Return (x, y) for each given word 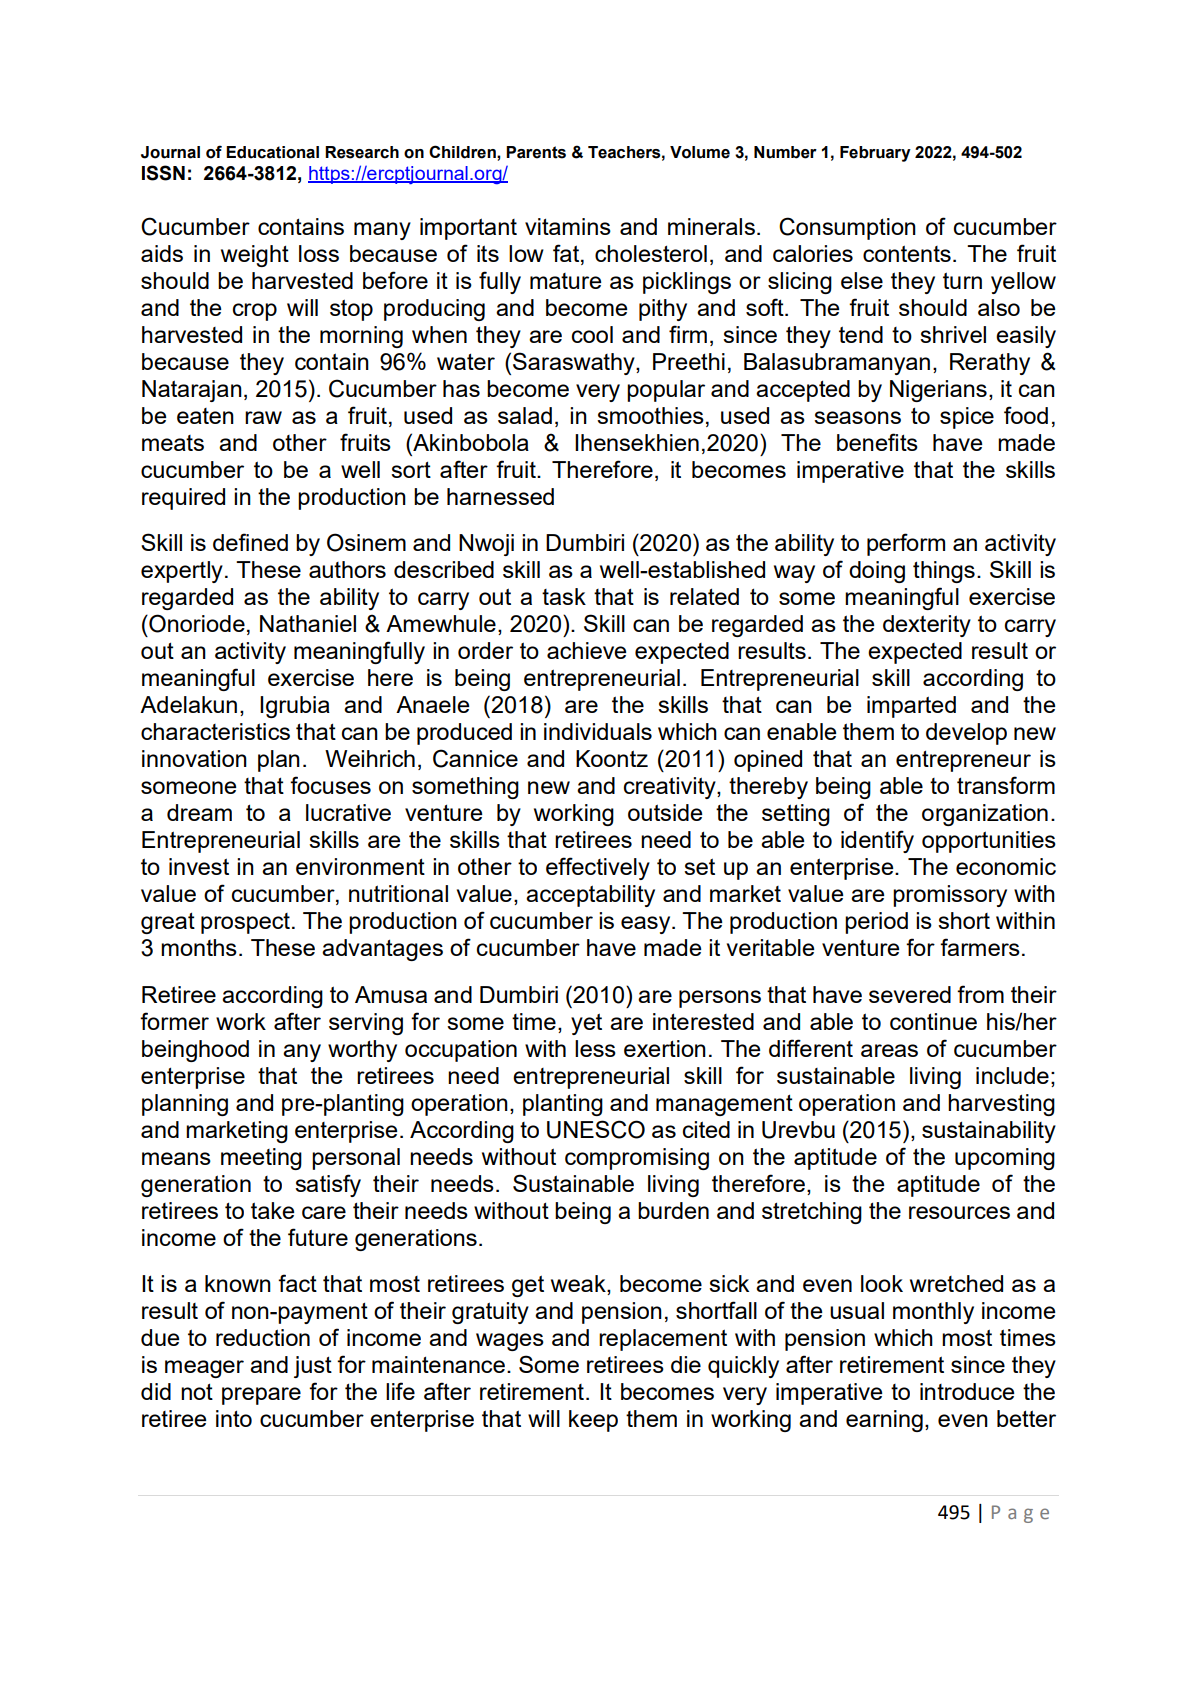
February (875, 154)
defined (250, 542)
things (944, 572)
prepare (261, 1396)
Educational (272, 152)
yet (586, 1024)
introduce (967, 1391)
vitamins (568, 226)
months (199, 947)
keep (593, 1421)
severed (910, 994)
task (564, 596)
